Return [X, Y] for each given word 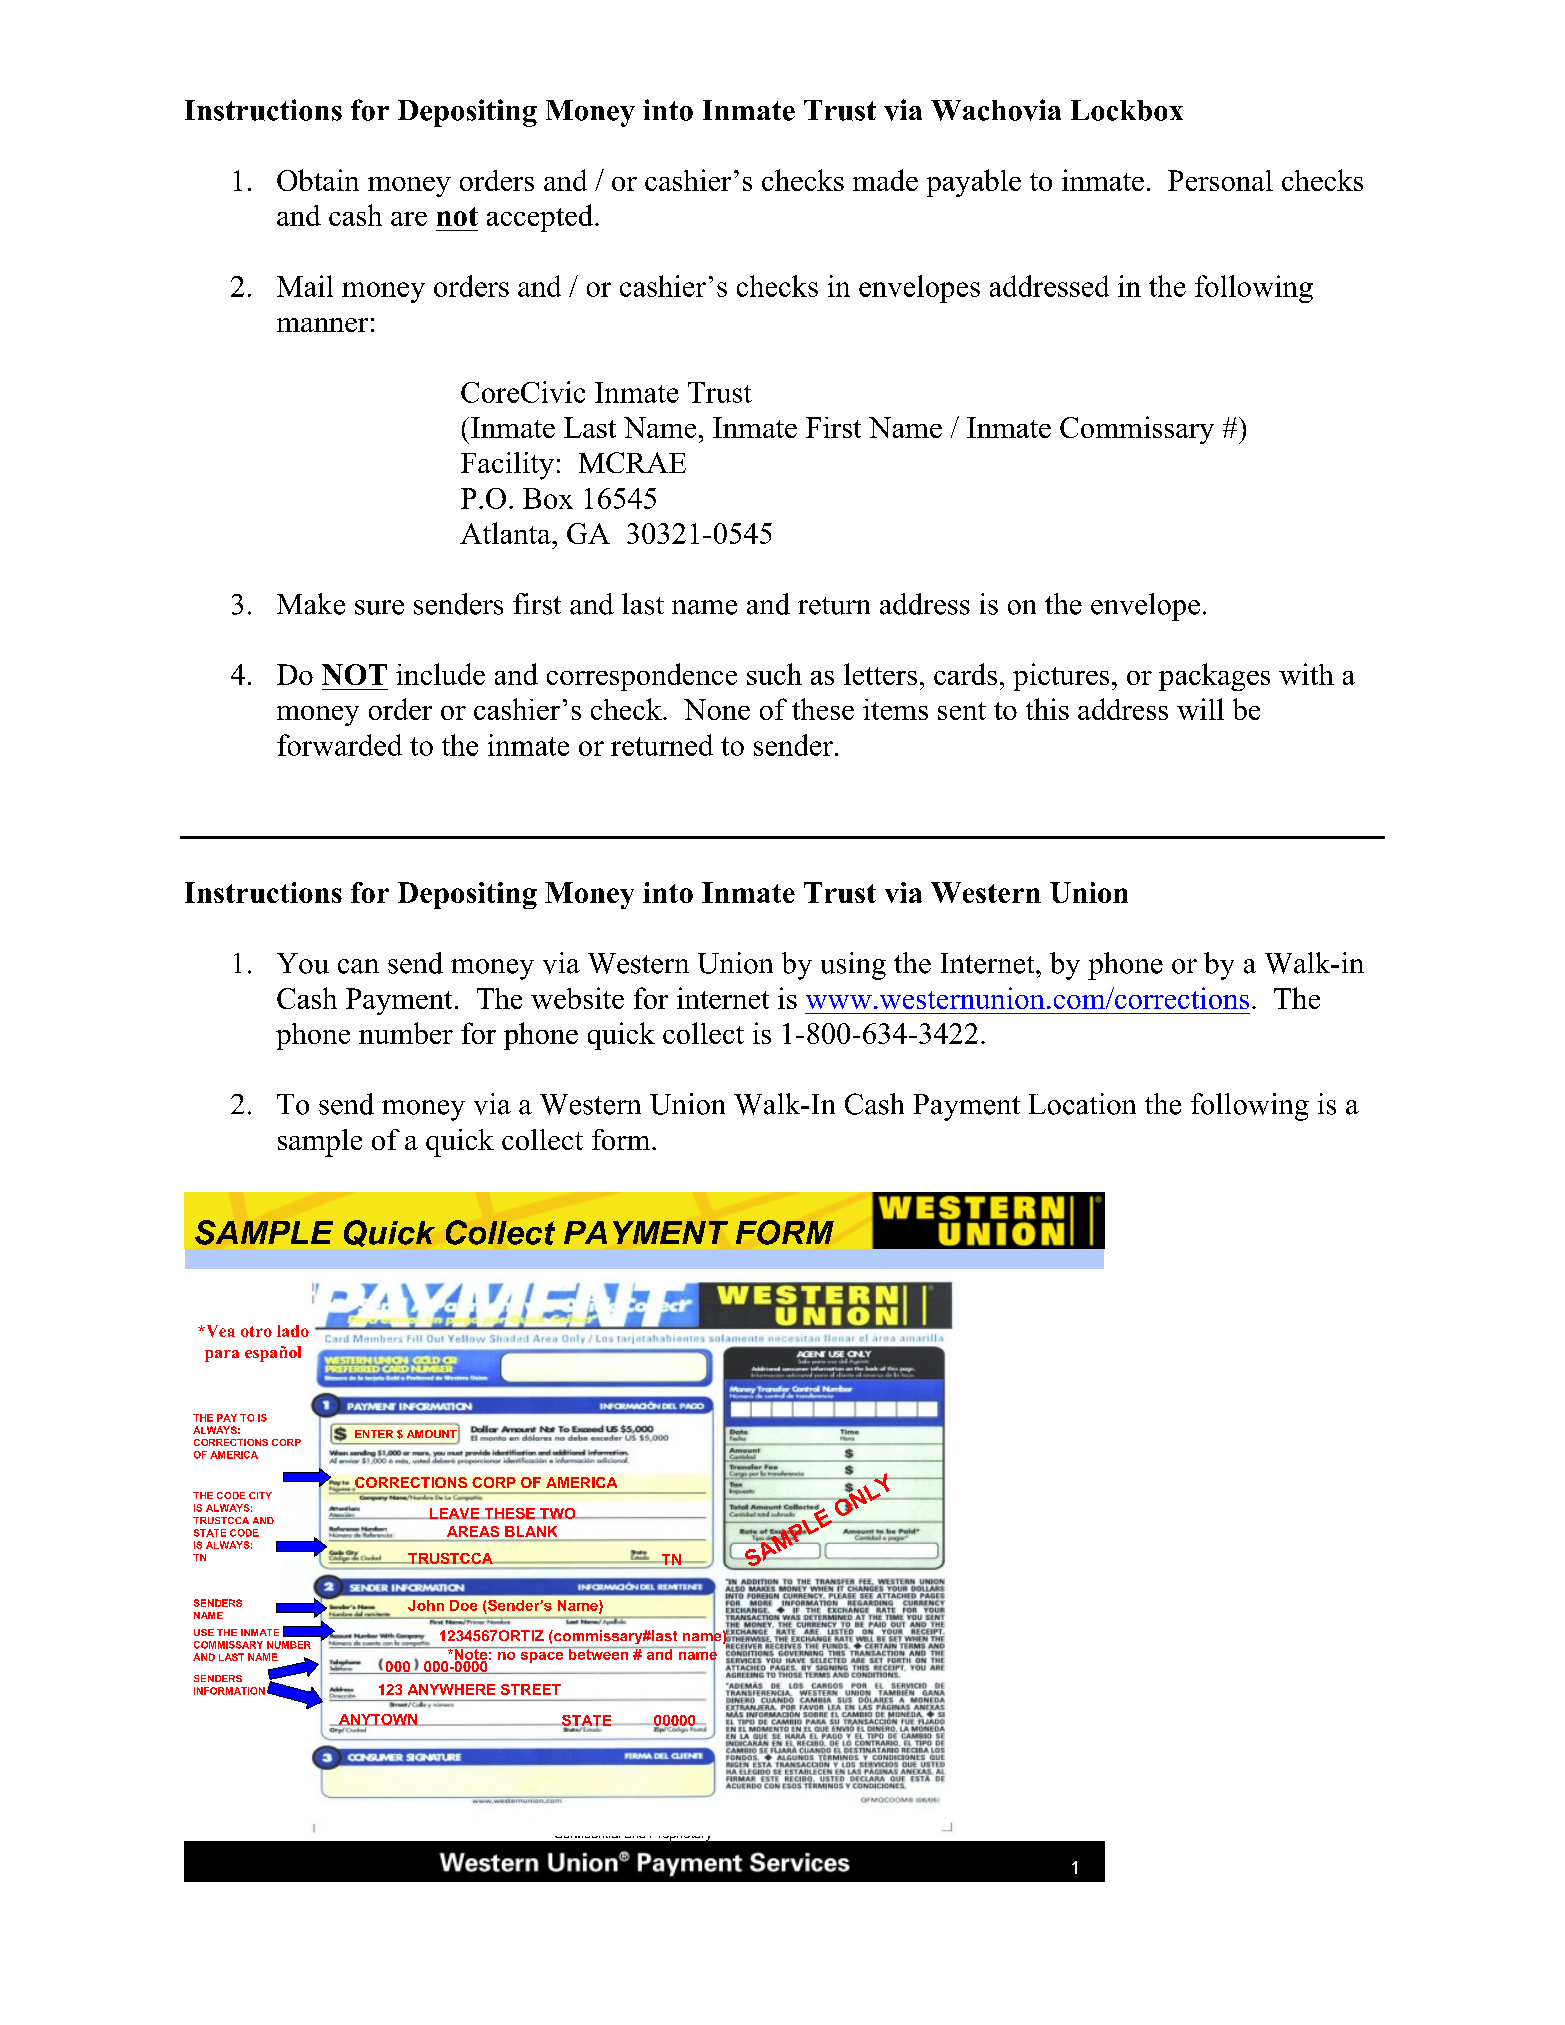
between [598, 1653]
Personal [1220, 180]
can [358, 966]
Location [1082, 1104]
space [542, 1657]
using [853, 966]
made [885, 180]
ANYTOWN [378, 1720]
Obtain [318, 180]
